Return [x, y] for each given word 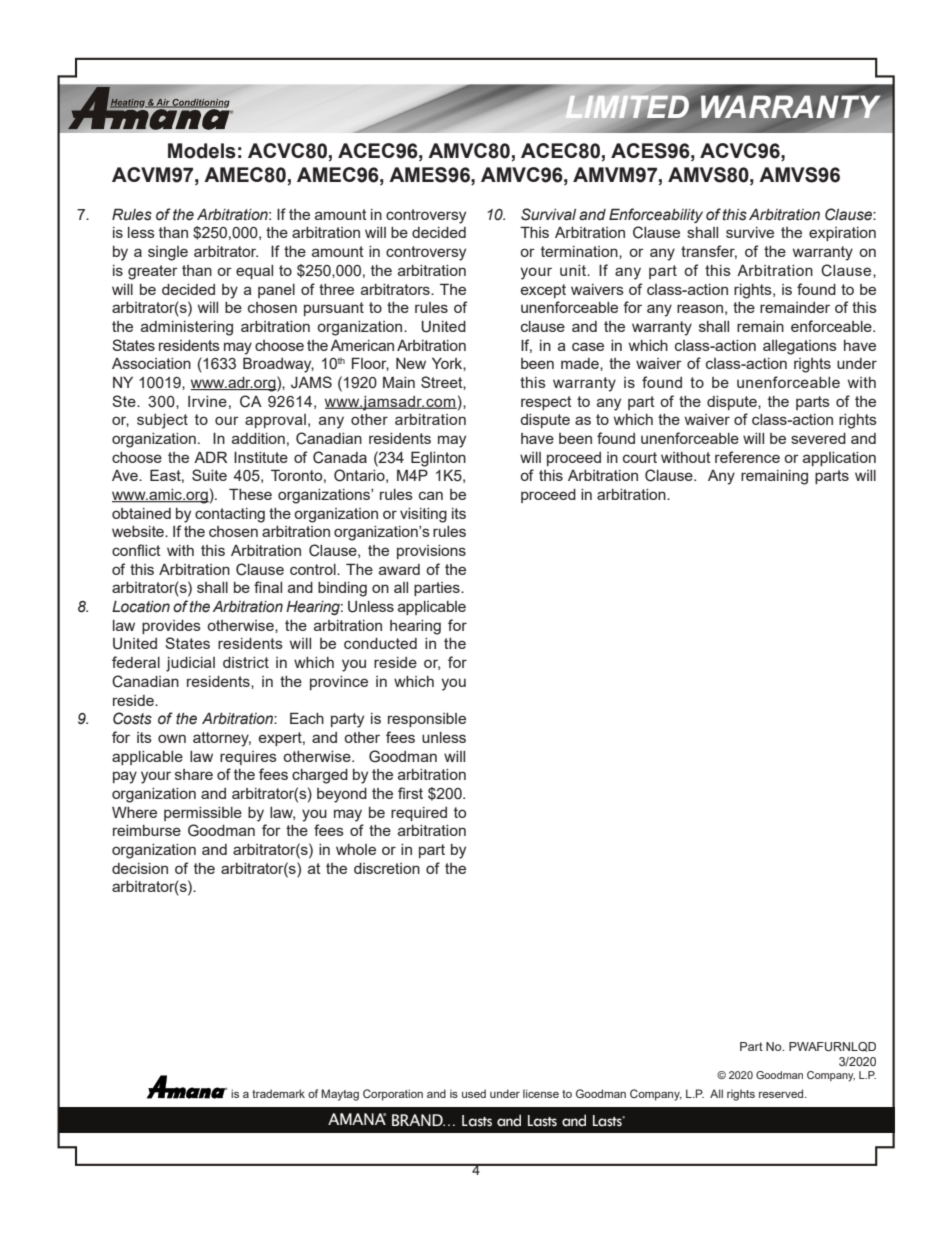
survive [750, 232]
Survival [548, 214]
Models [202, 151]
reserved [782, 1093]
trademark [278, 1093]
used [474, 1093]
